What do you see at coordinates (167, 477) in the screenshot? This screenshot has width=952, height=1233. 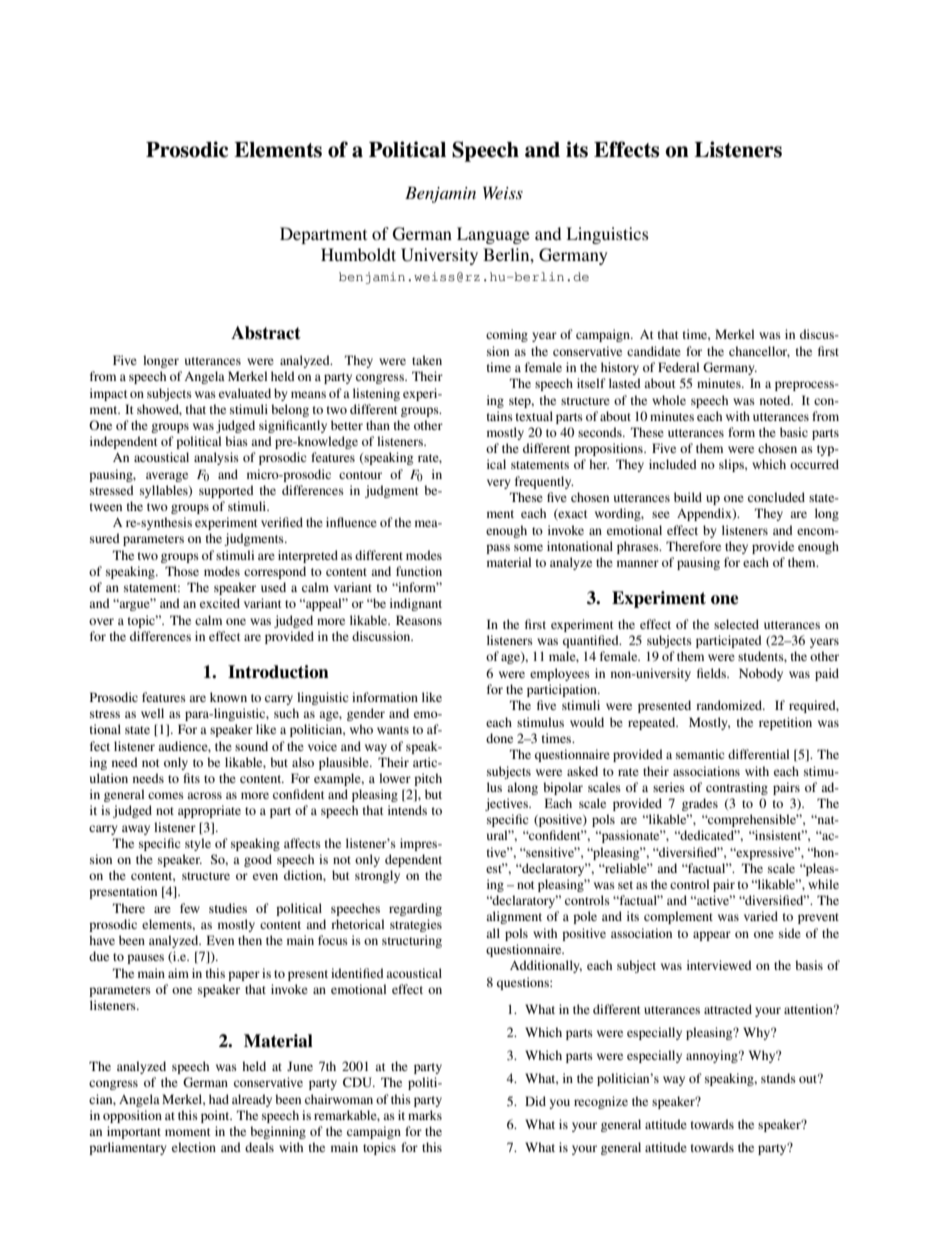 I see `average` at bounding box center [167, 477].
